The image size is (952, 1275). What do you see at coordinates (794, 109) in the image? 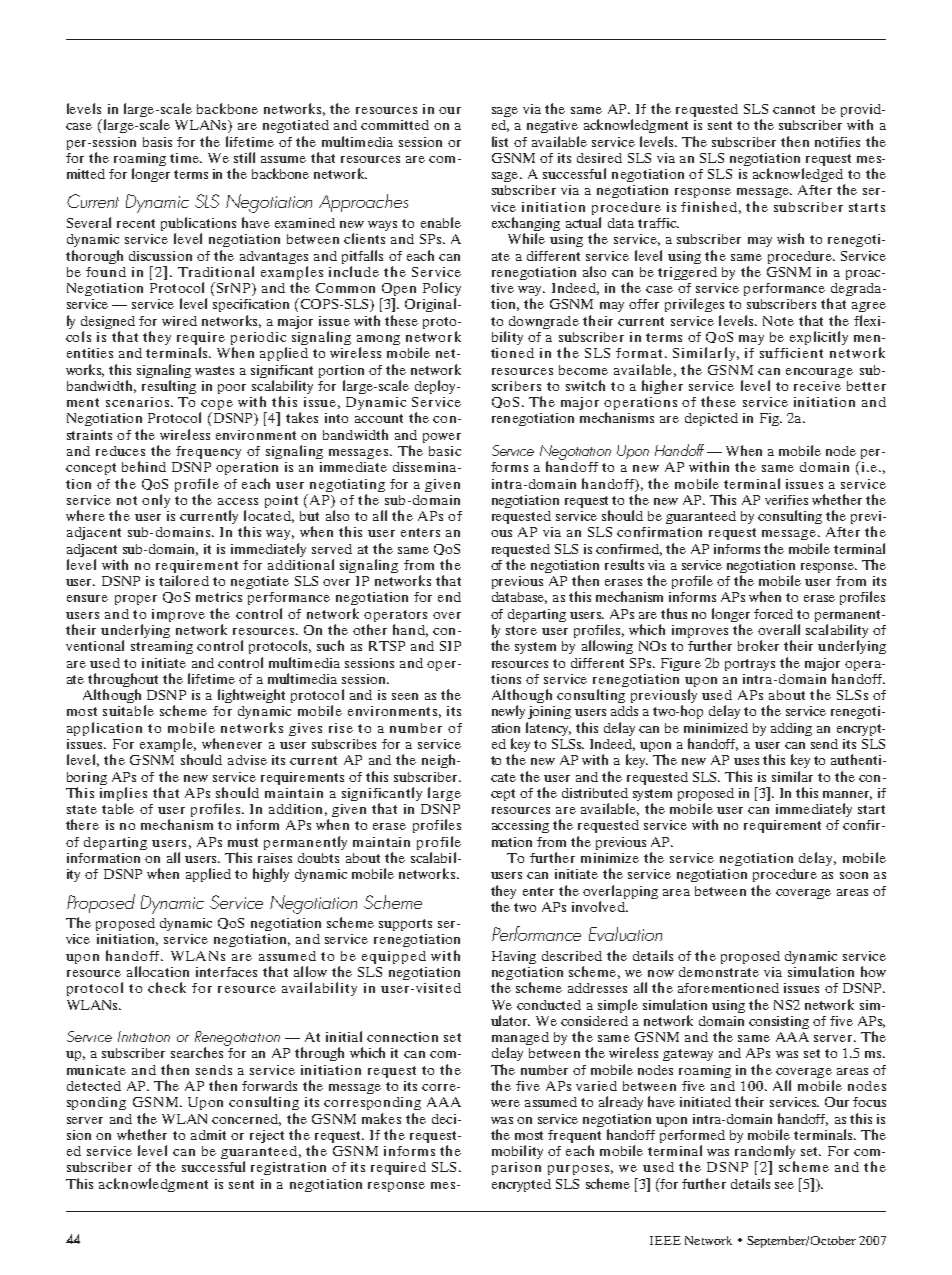
I see `cannot` at bounding box center [794, 109].
